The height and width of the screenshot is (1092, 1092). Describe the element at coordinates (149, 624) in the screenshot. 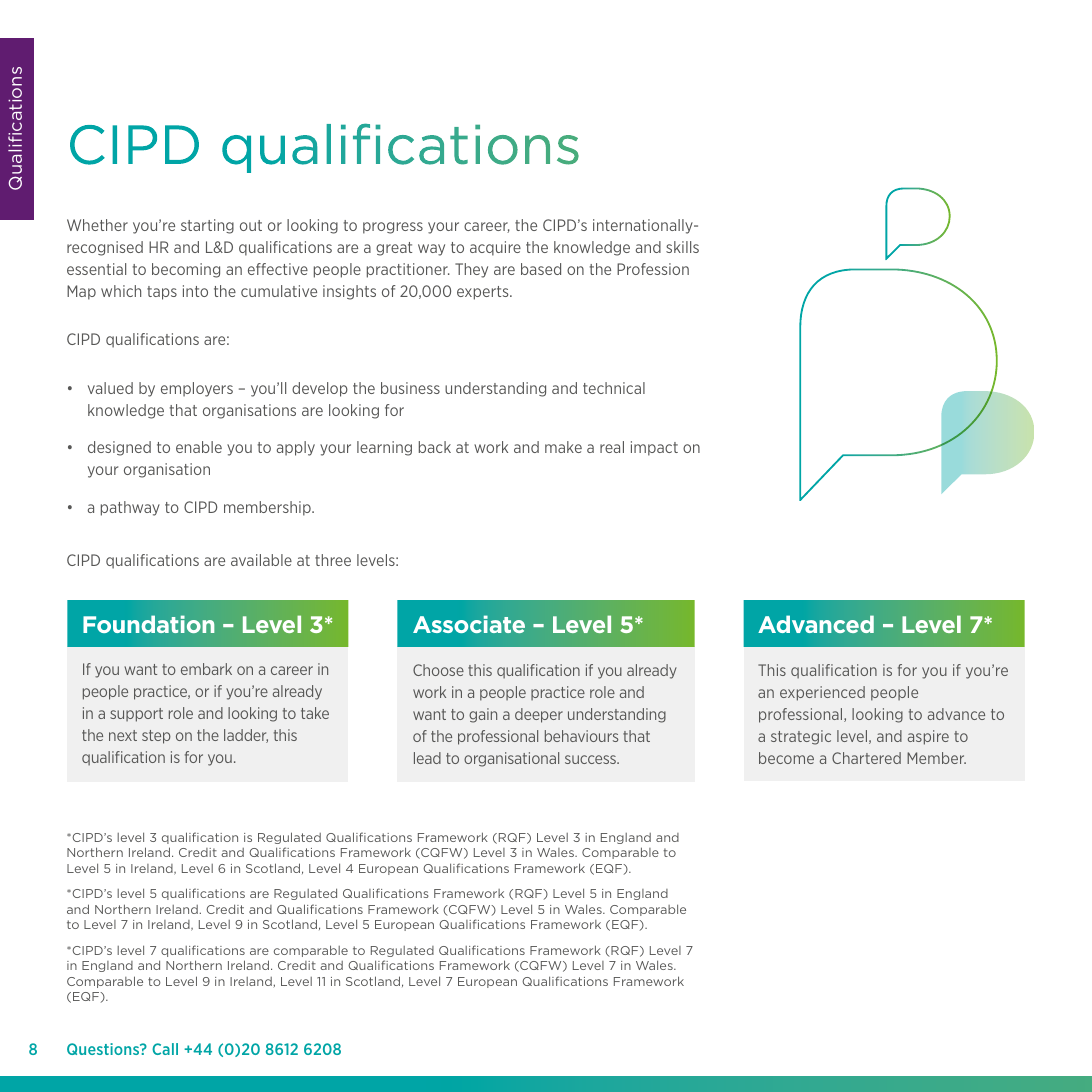

I see `Foundation` at that location.
